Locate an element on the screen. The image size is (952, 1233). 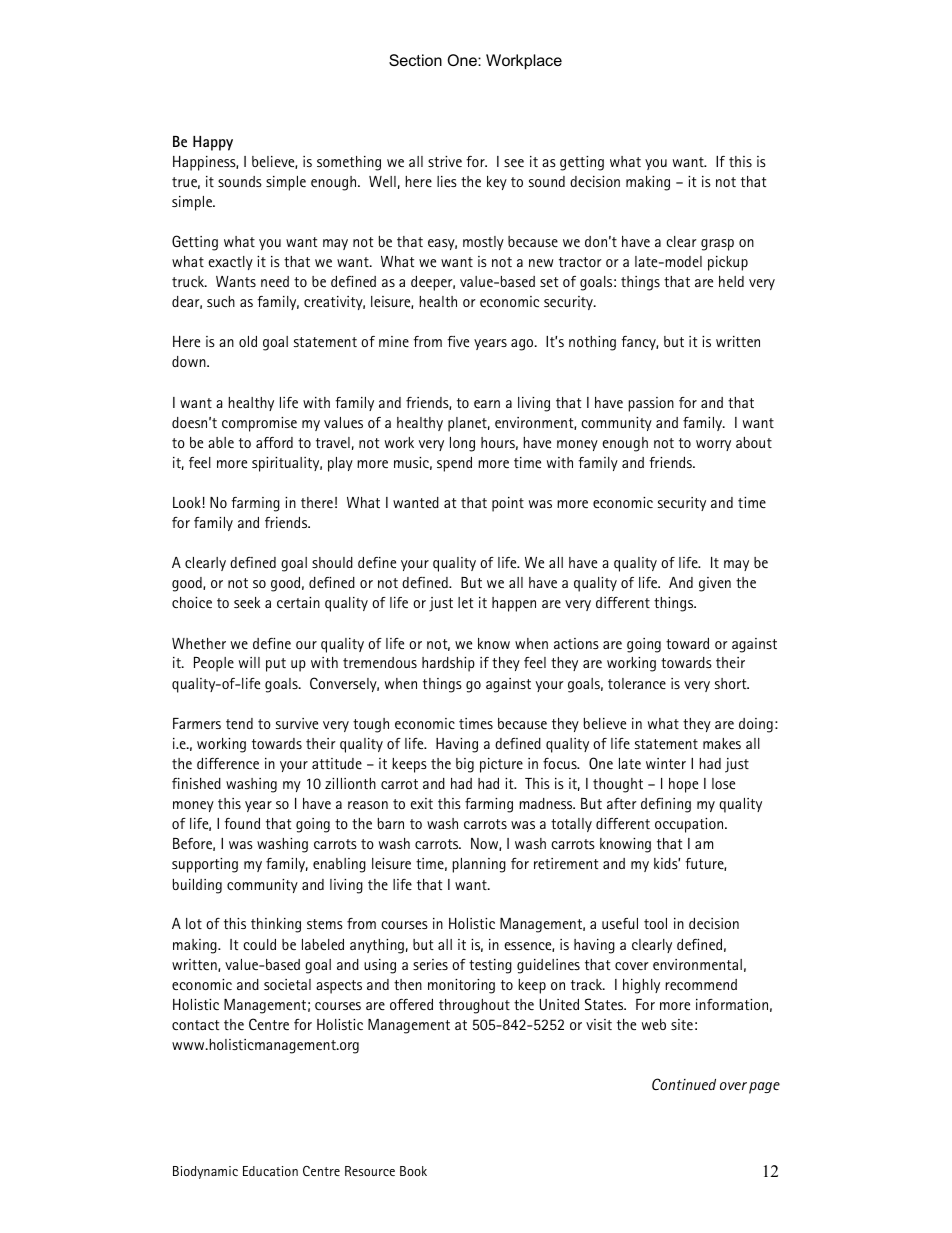
worry is located at coordinates (713, 445).
